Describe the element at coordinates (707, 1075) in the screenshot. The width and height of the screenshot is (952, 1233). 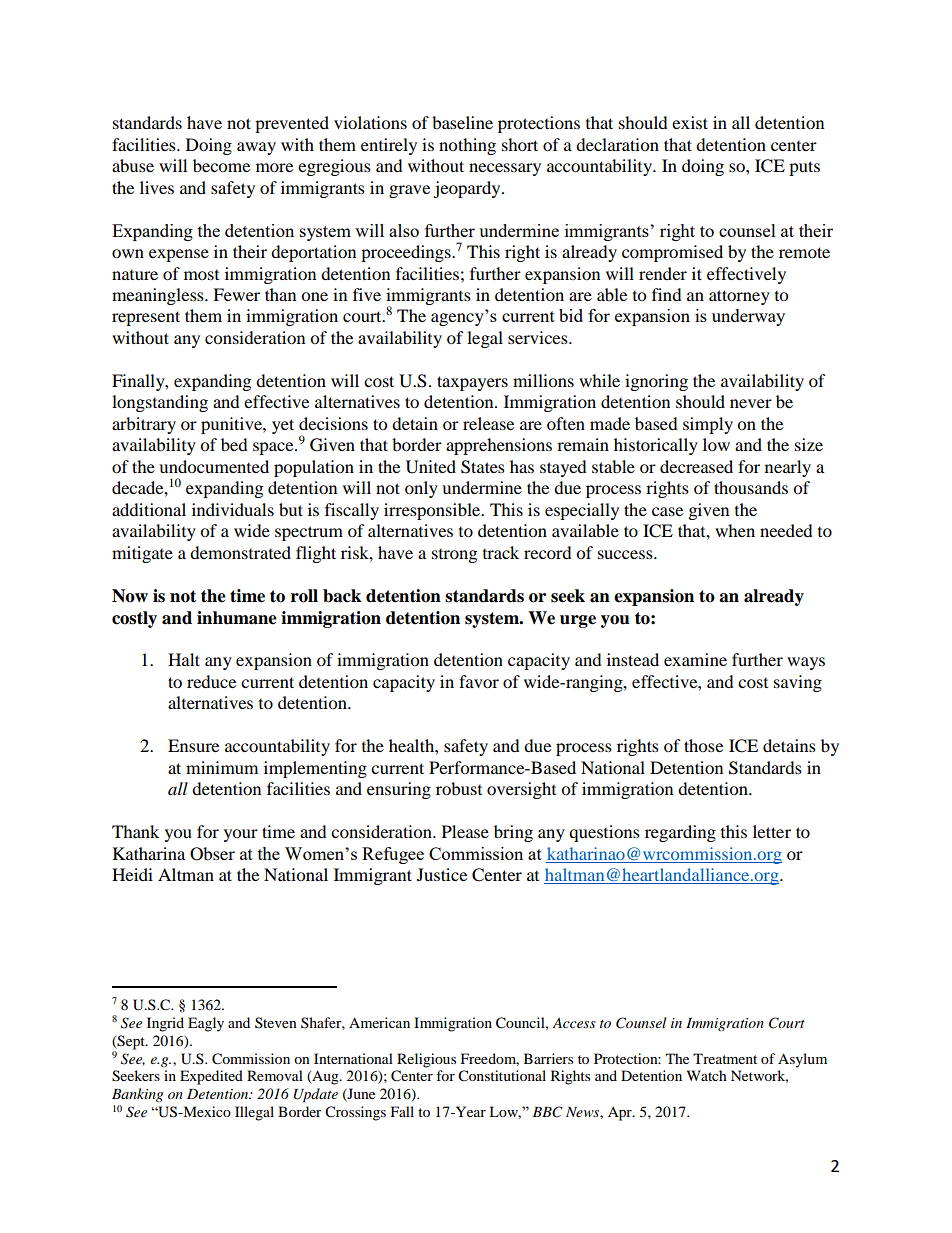
I see `Watch` at that location.
